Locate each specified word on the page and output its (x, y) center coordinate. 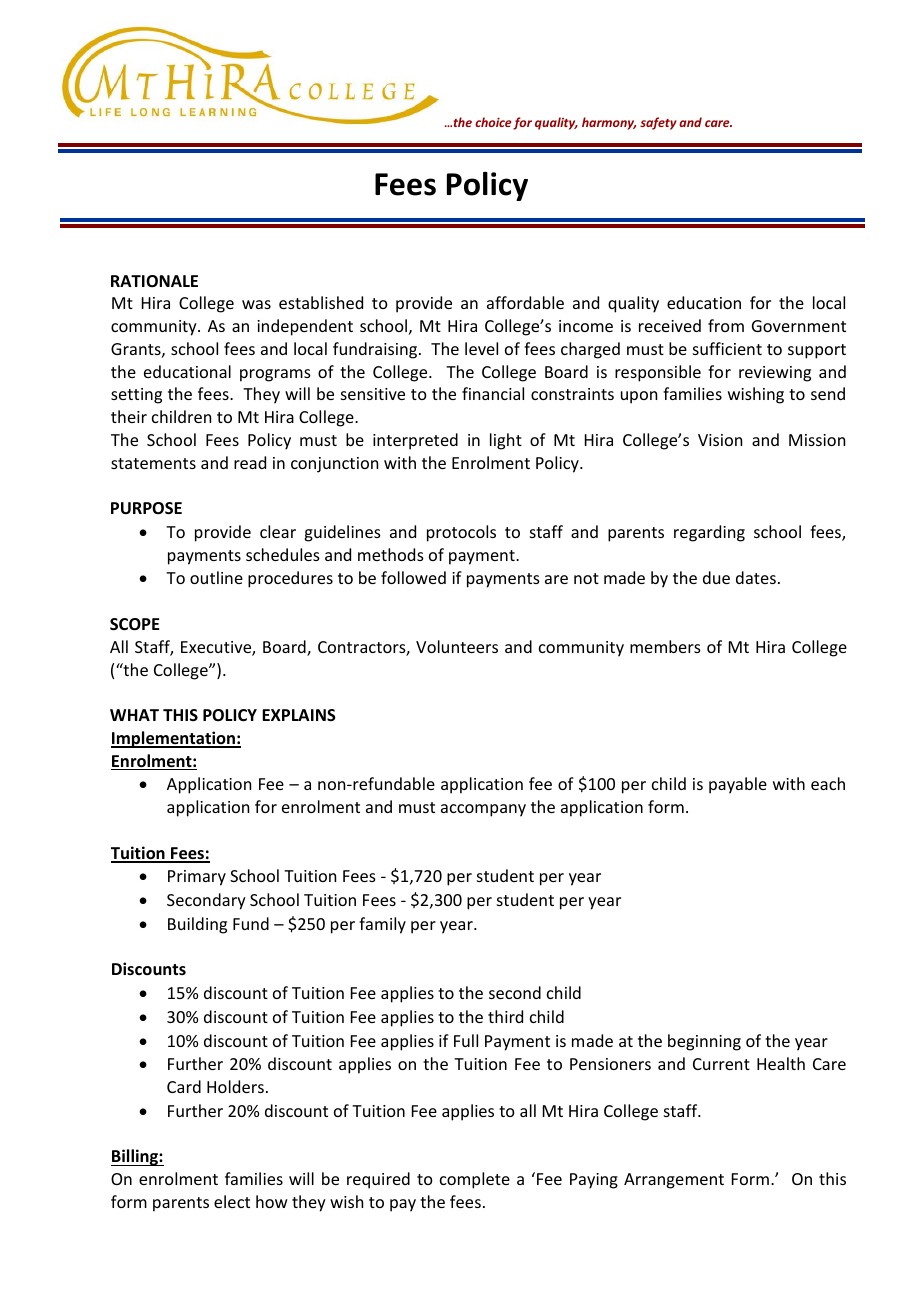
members (665, 646)
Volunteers (457, 646)
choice (493, 122)
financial (493, 393)
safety (658, 123)
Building (197, 925)
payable (738, 785)
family (382, 925)
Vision (720, 440)
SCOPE (134, 624)
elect (232, 1201)
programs (275, 375)
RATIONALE (154, 281)
